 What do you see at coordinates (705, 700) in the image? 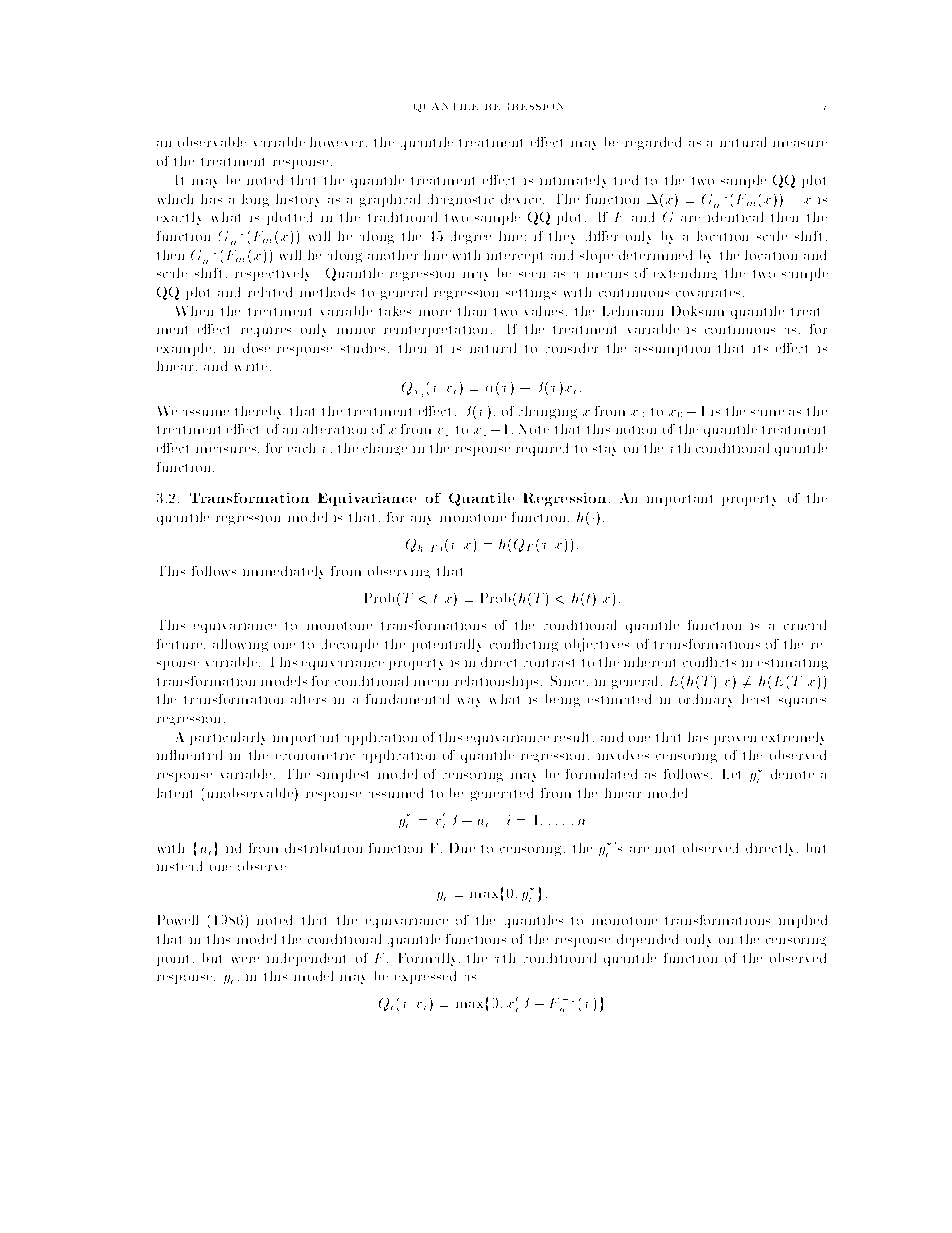
I see `ordinary` at bounding box center [705, 700].
